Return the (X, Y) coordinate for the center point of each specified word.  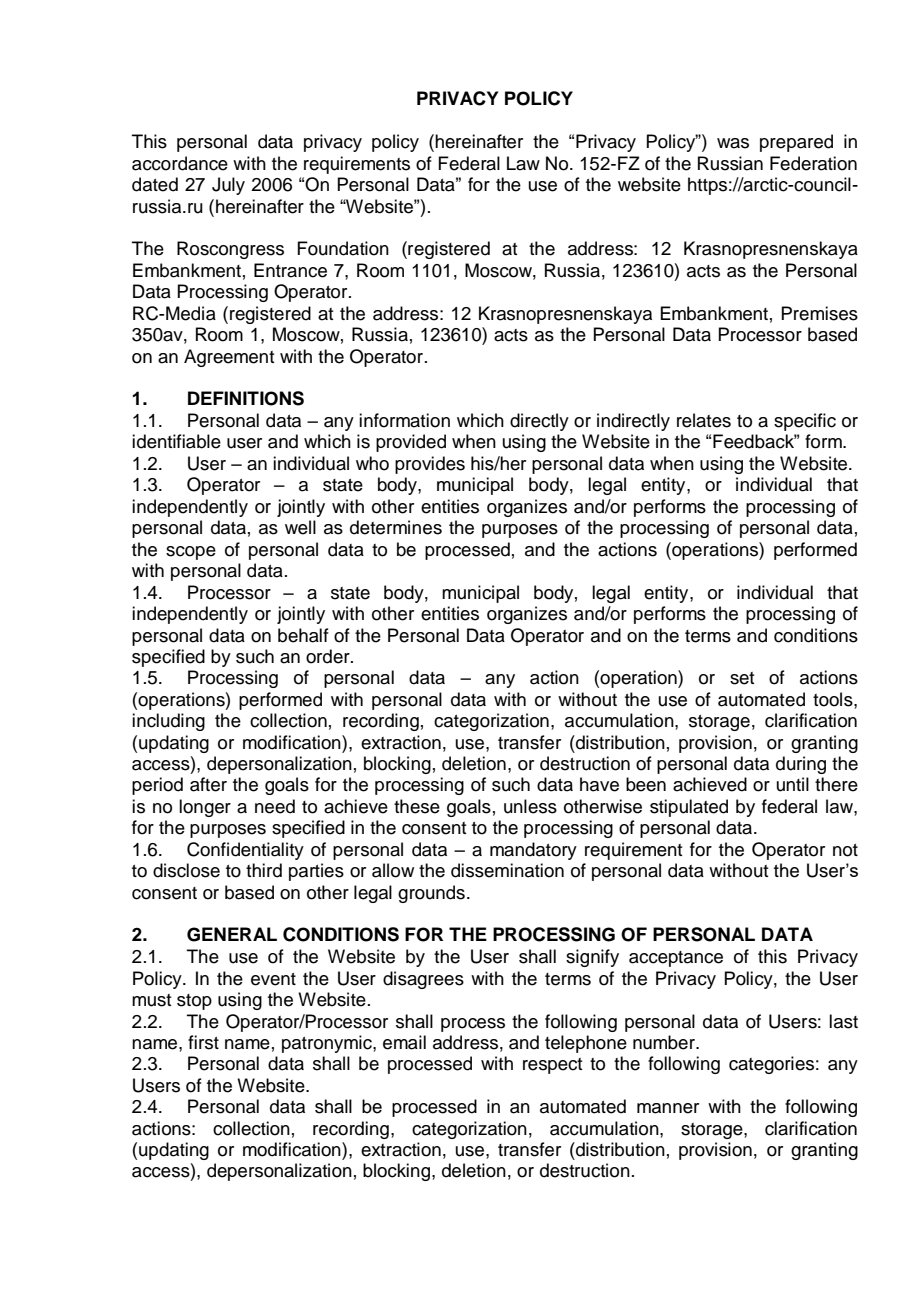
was (733, 143)
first (203, 1042)
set (742, 678)
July (228, 186)
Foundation (343, 248)
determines (396, 527)
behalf (303, 635)
